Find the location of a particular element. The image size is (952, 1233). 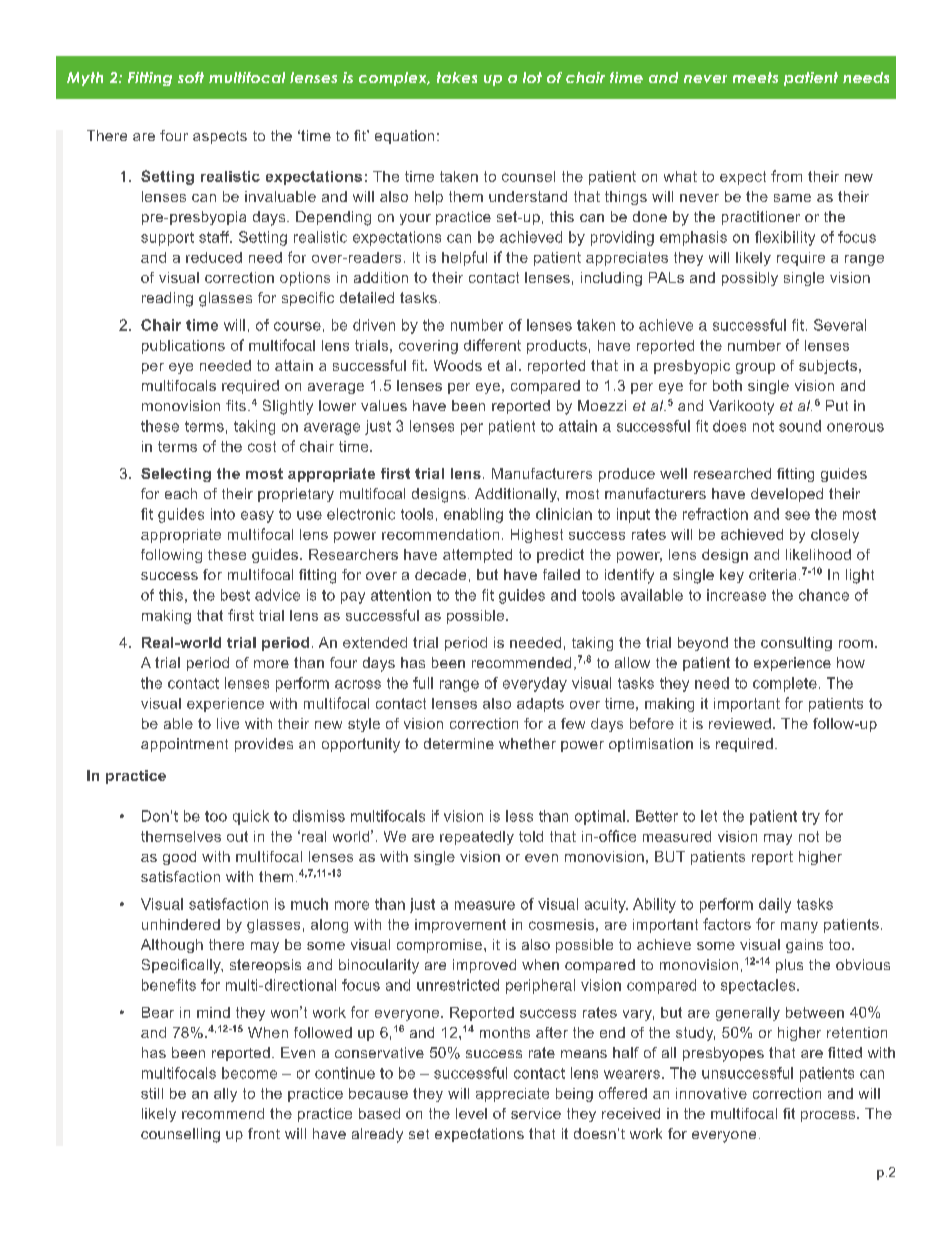

repeatedly is located at coordinates (477, 838).
